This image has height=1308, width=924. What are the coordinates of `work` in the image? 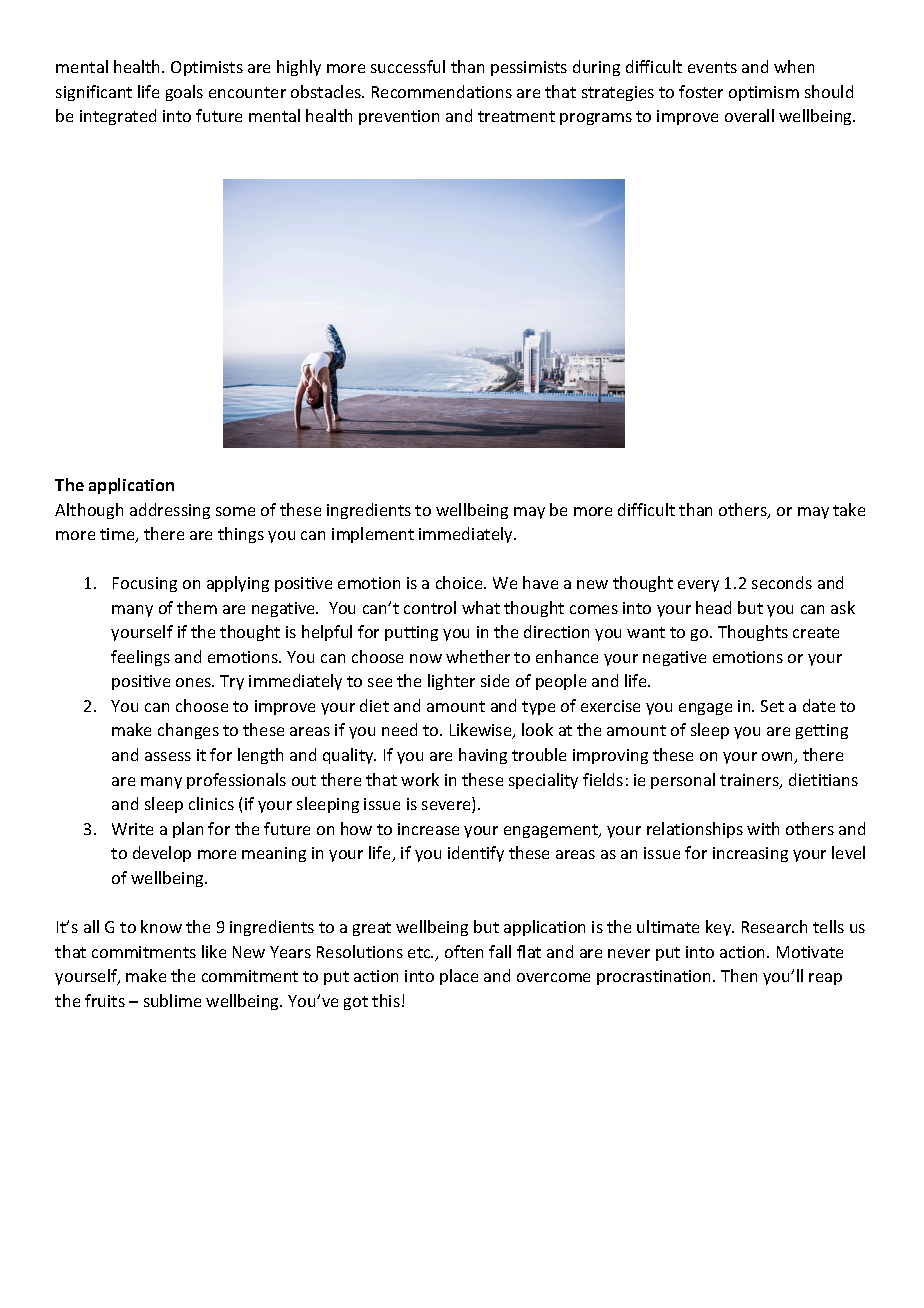 It's located at (420, 779).
